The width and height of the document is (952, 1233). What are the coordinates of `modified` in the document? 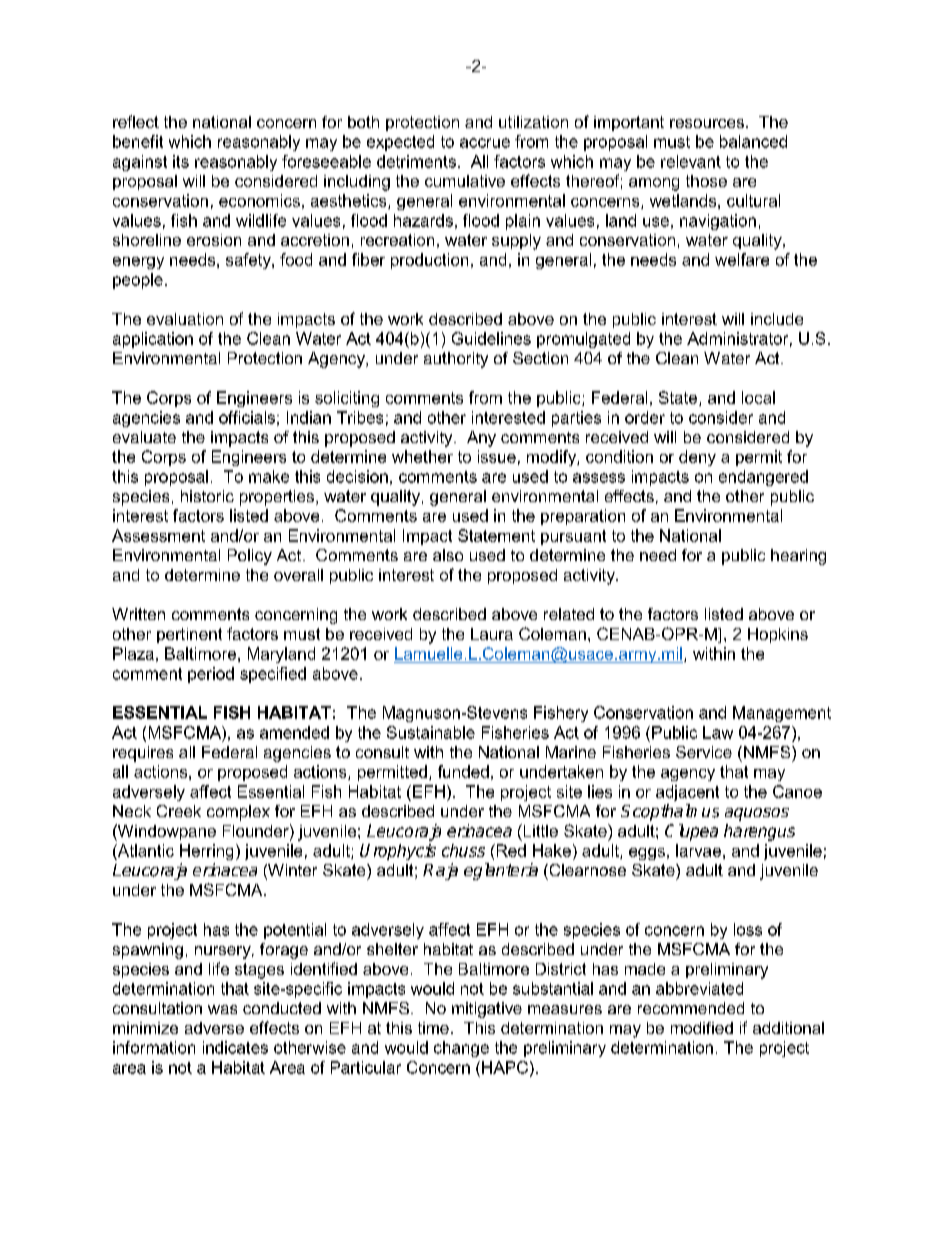 It's located at (702, 1028).
